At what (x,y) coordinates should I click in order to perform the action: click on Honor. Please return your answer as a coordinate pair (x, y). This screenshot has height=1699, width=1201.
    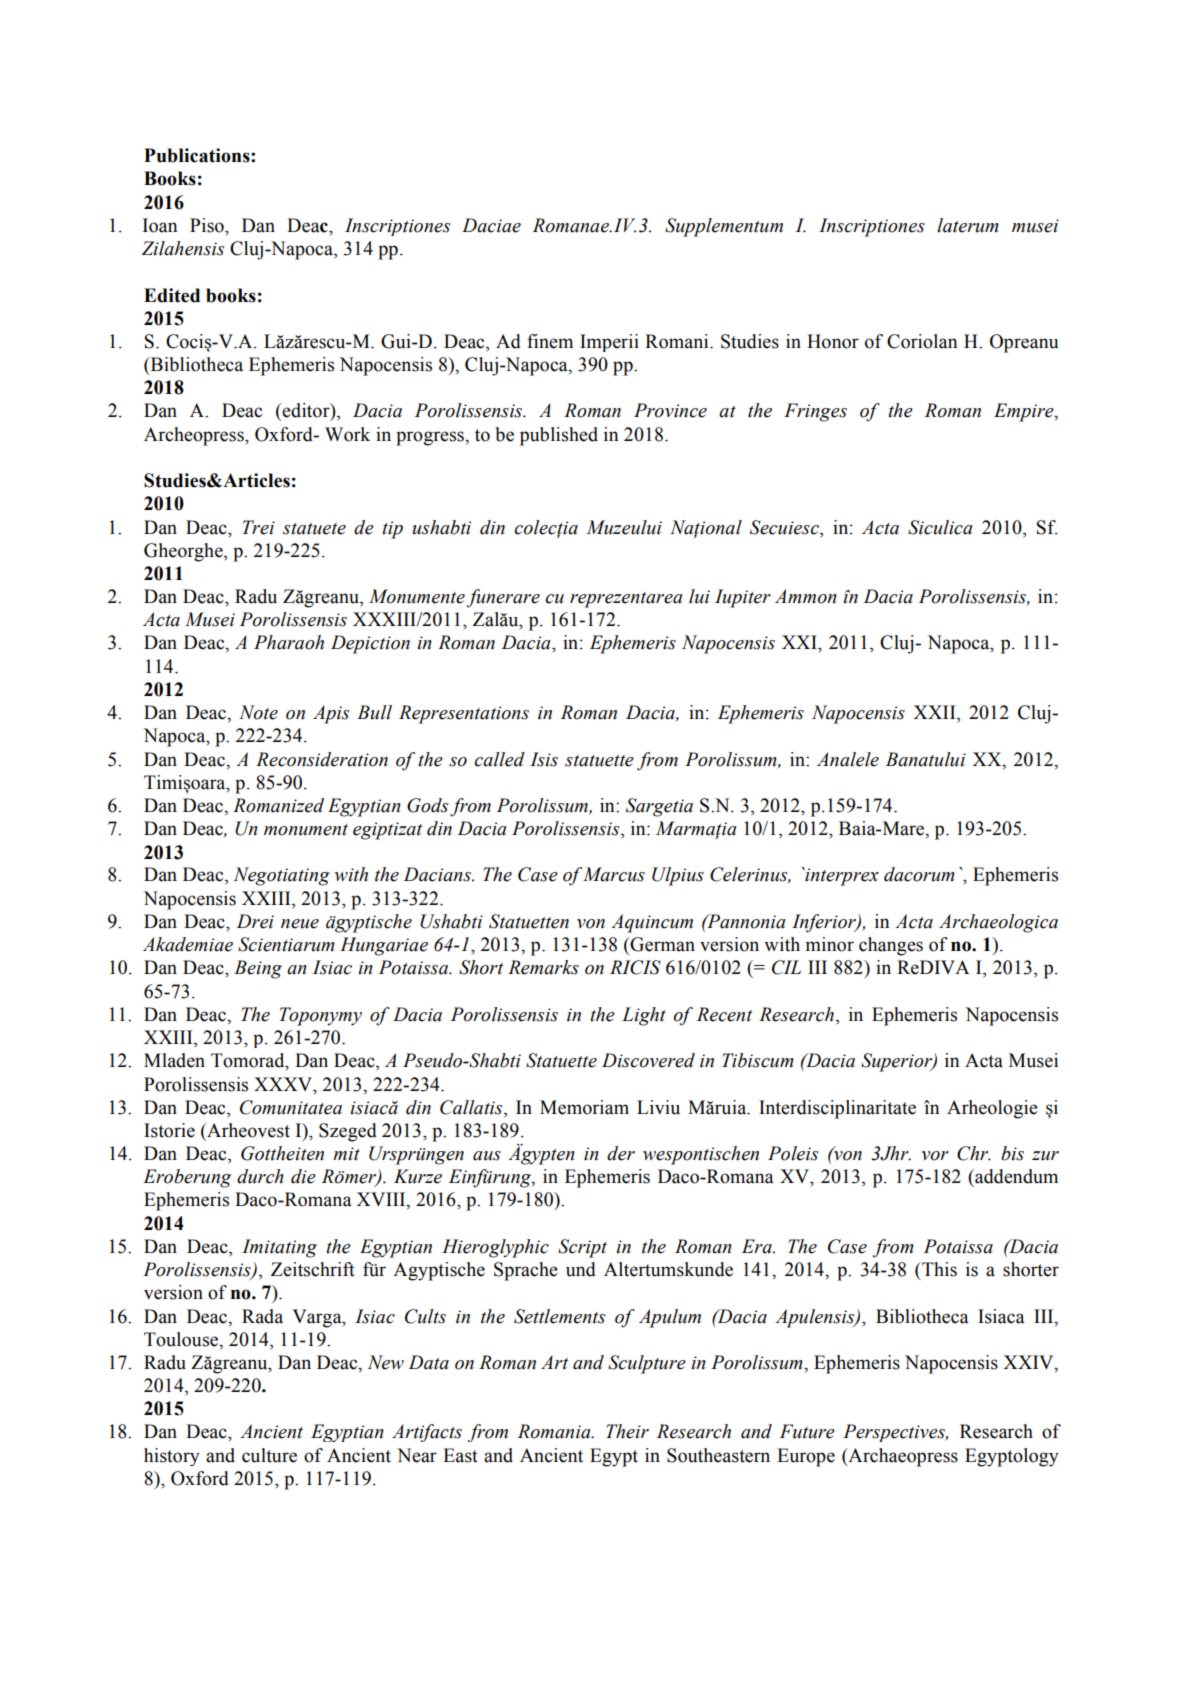
    Looking at the image, I should click on (833, 341).
